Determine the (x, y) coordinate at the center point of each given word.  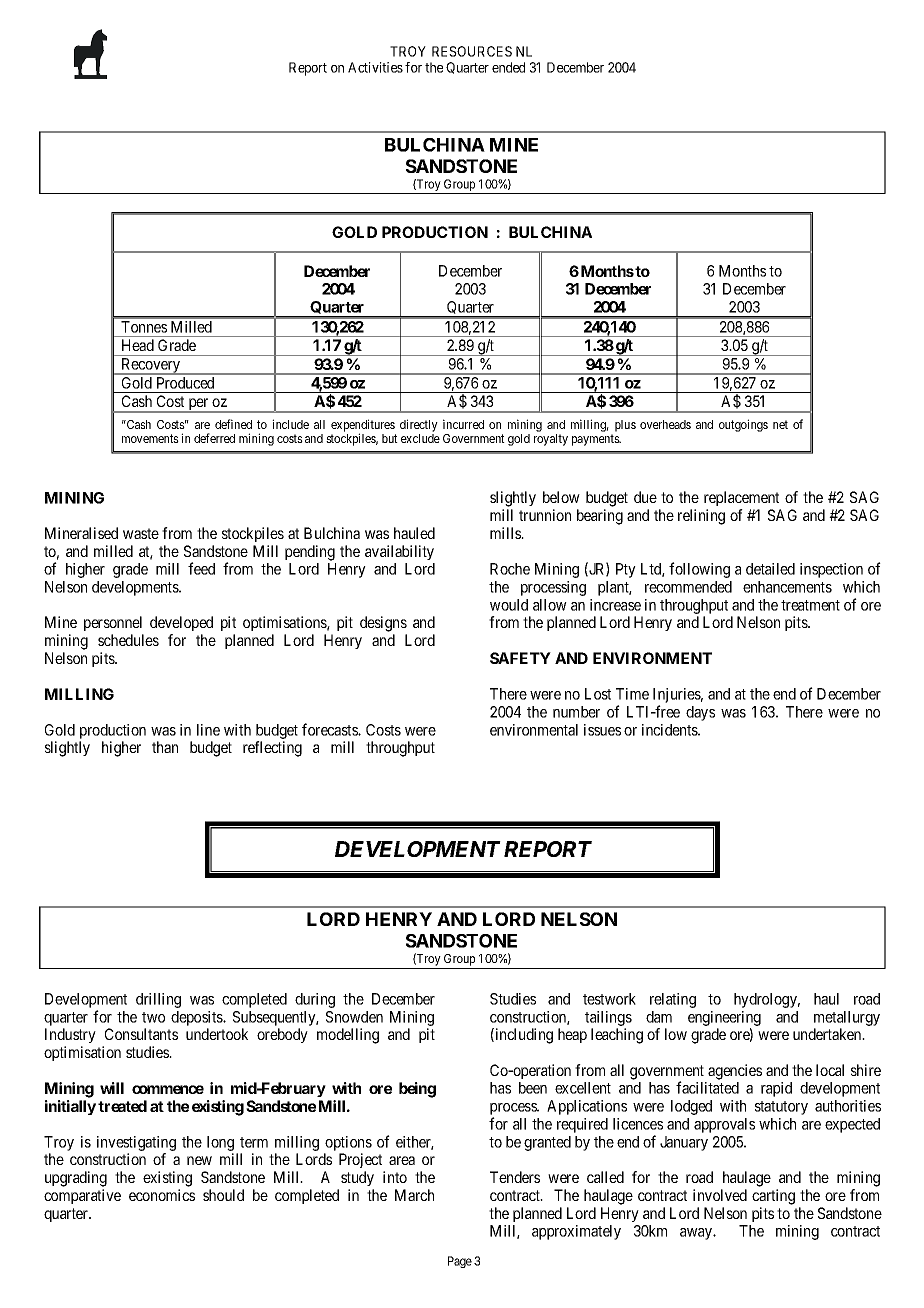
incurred (463, 424)
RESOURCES (472, 51)
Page (460, 1262)
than (165, 747)
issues (602, 730)
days (700, 713)
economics (162, 1195)
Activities (375, 67)
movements (150, 438)
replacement (741, 498)
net (780, 424)
